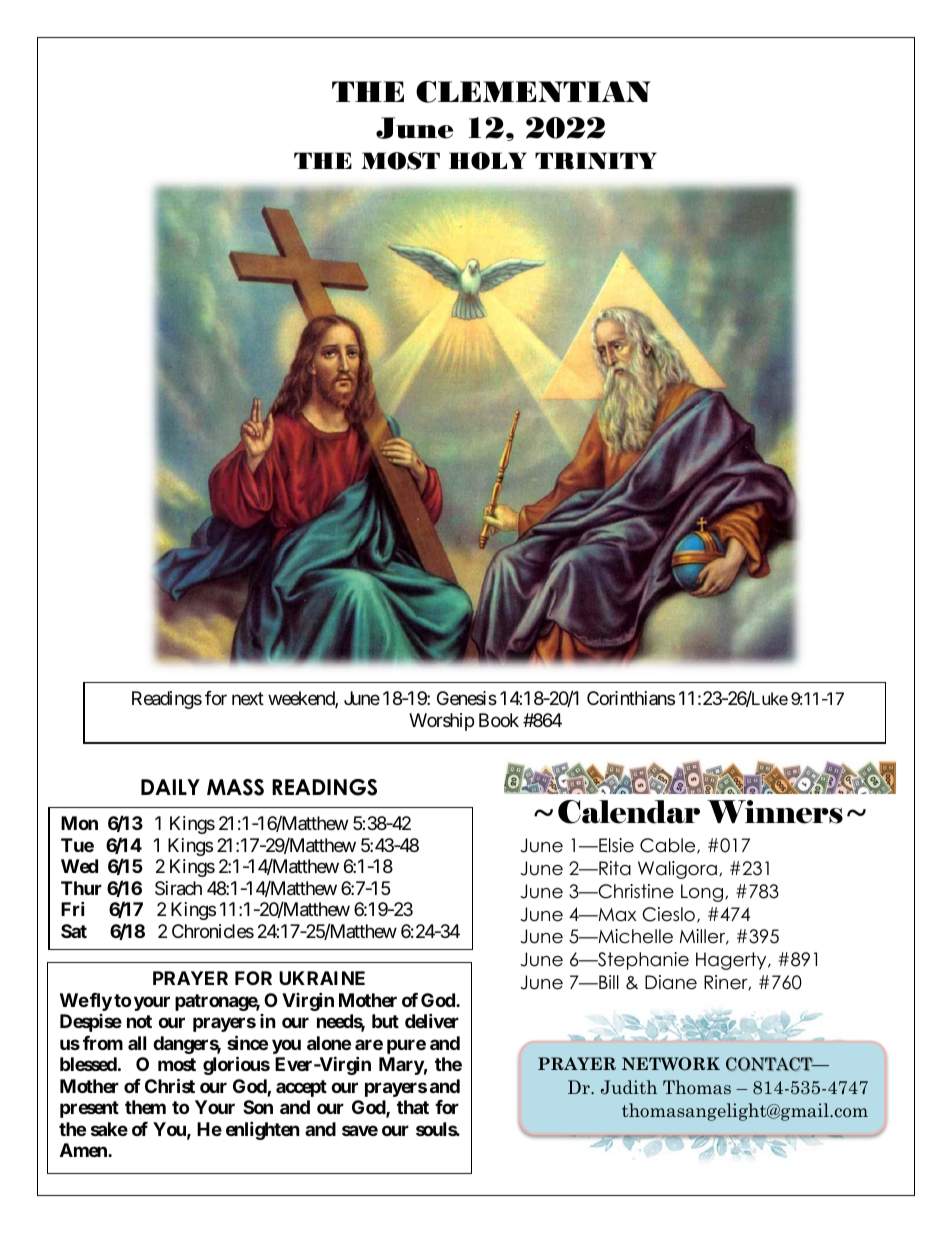  Describe the element at coordinates (488, 161) in the page. I see `HOLY` at that location.
